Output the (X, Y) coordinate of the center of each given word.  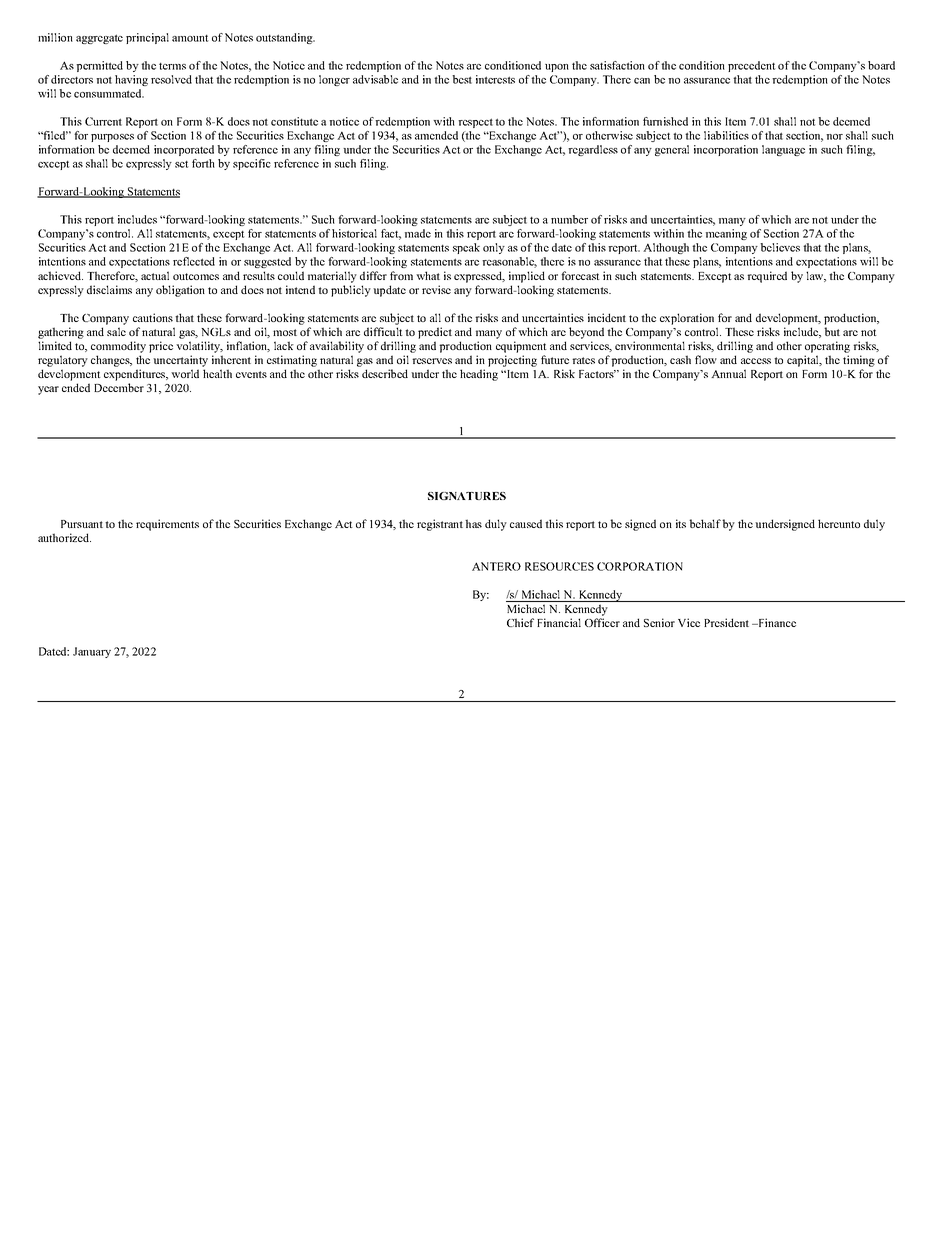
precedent (752, 66)
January (92, 652)
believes (780, 247)
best (462, 79)
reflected (194, 261)
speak (466, 248)
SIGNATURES (467, 496)
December (119, 387)
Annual (728, 373)
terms (172, 66)
